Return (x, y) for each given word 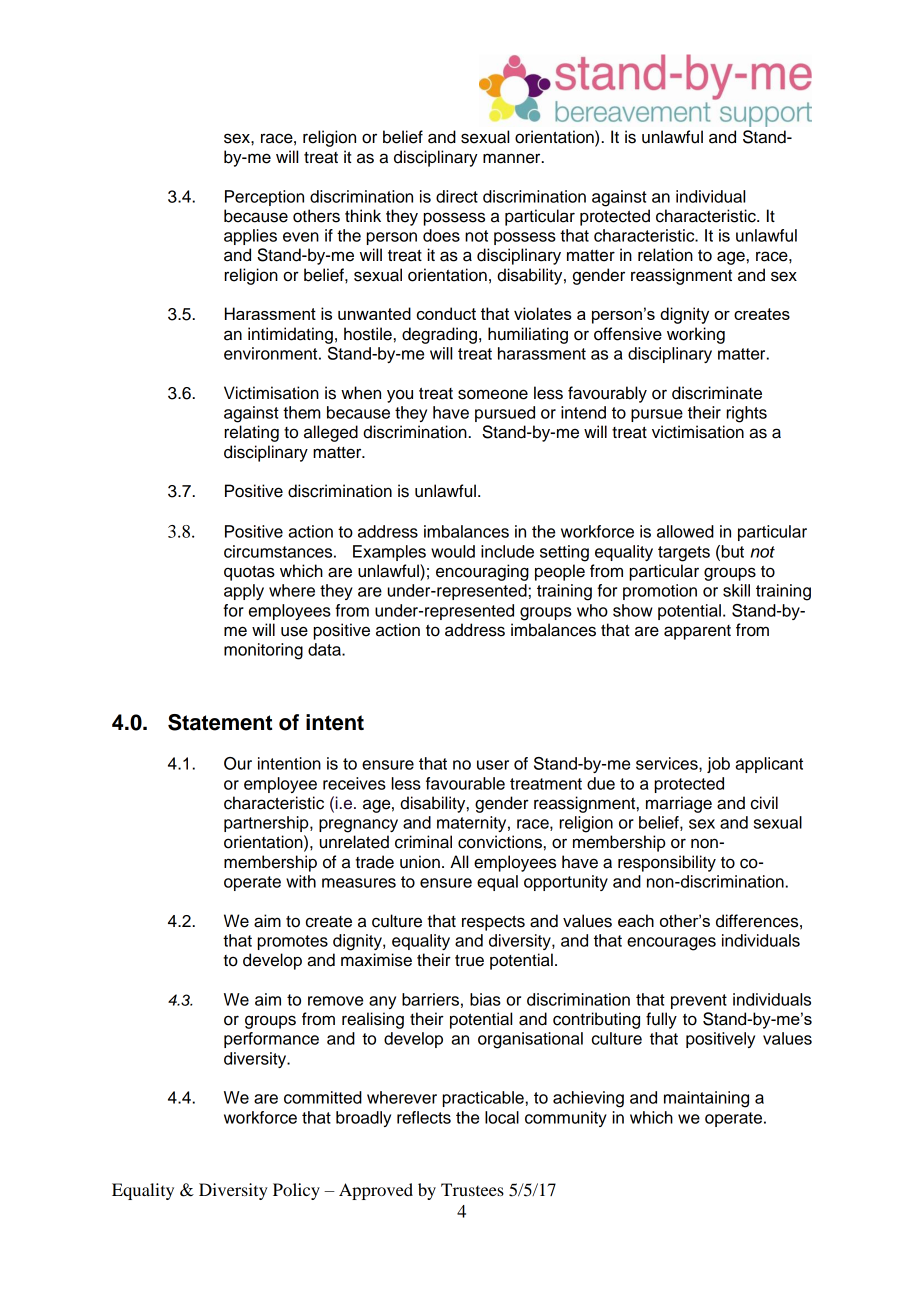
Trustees (472, 1189)
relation (665, 255)
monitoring (263, 651)
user (493, 765)
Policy (296, 1191)
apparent (697, 632)
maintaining (706, 1099)
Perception (264, 198)
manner (513, 158)
